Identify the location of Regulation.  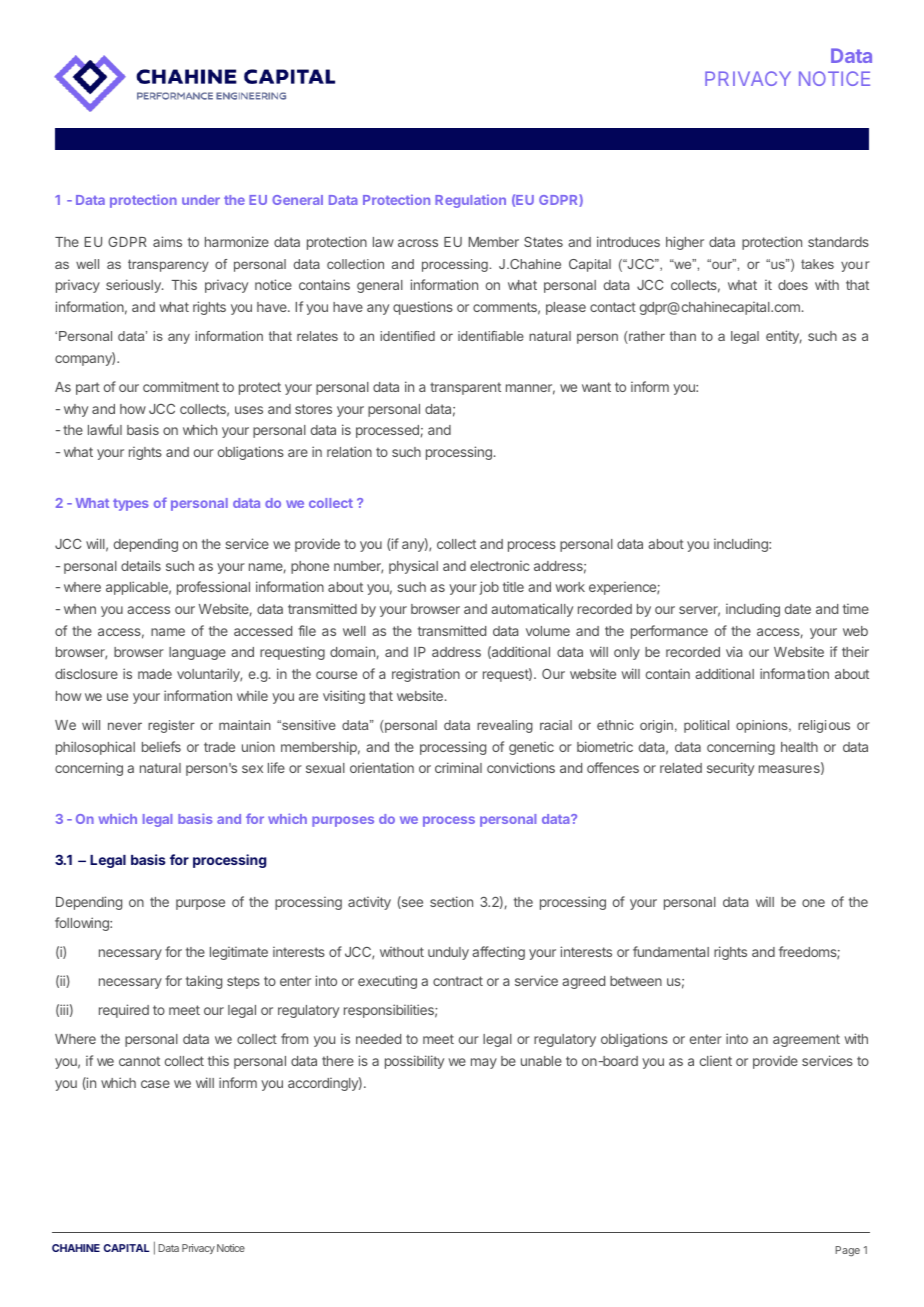
(470, 201).
